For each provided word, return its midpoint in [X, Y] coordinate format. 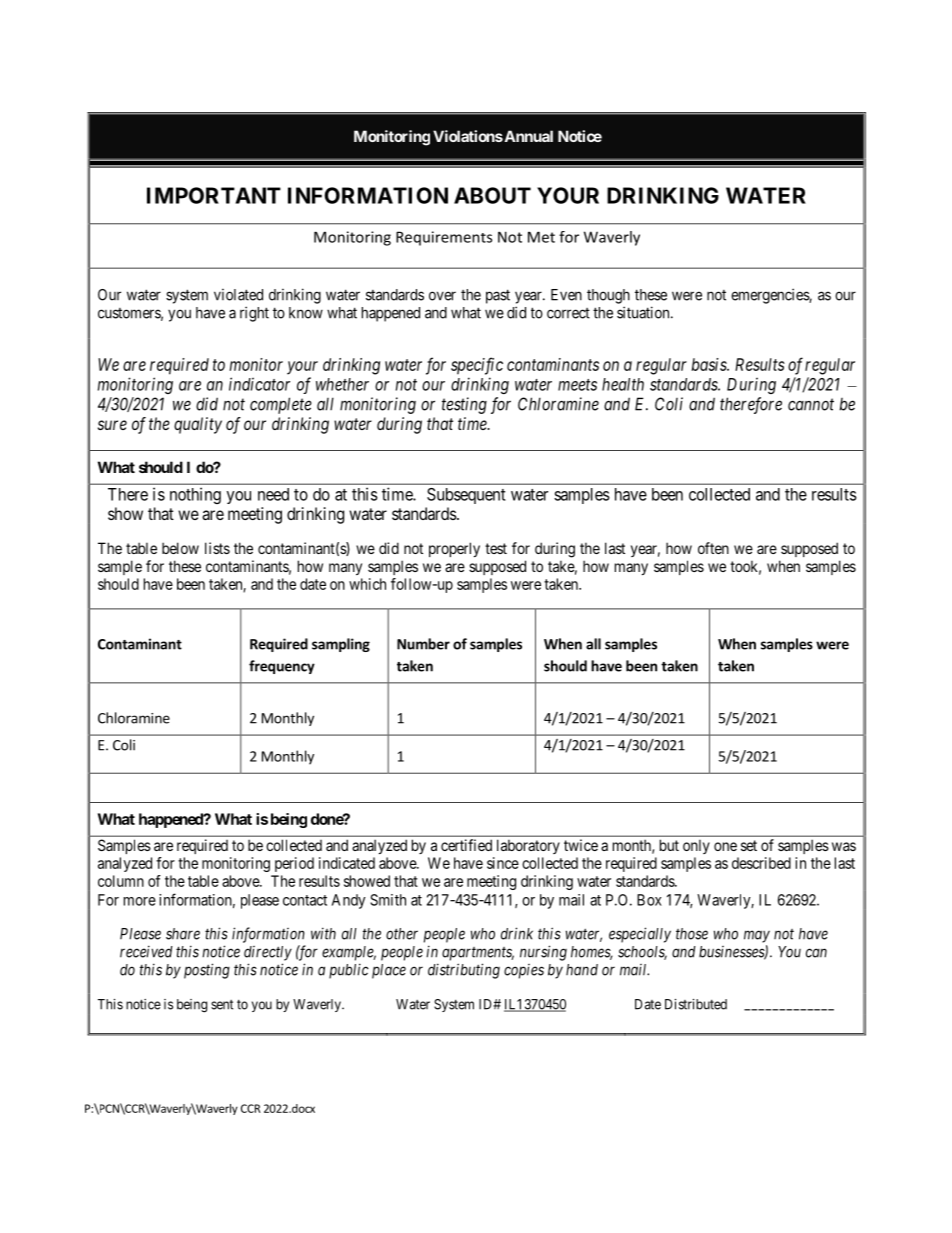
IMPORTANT [214, 195]
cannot [811, 404]
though [608, 296]
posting [207, 971]
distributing [464, 971]
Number [423, 644]
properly [454, 549]
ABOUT [492, 195]
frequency [282, 667]
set [749, 845]
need [273, 494]
